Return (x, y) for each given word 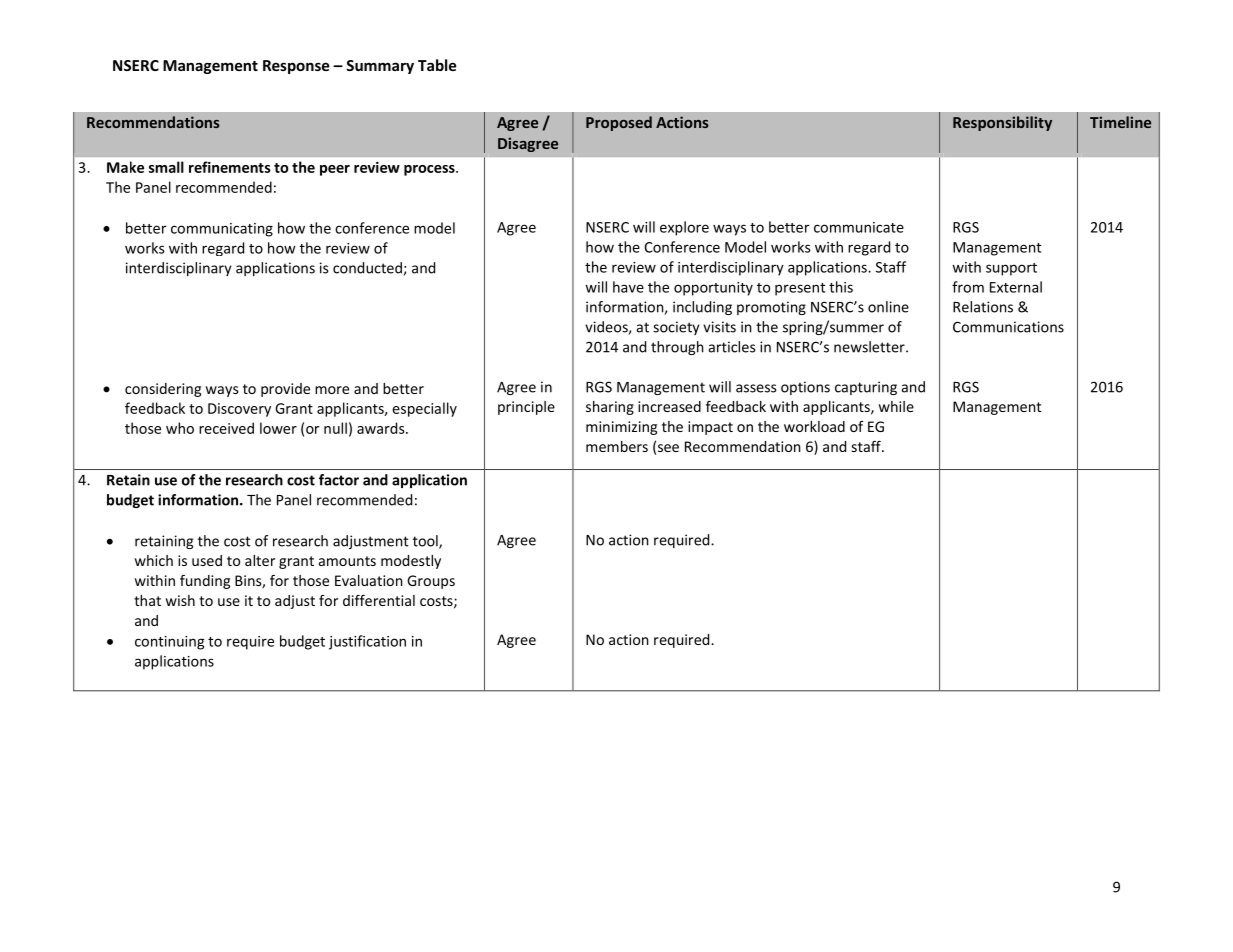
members (617, 446)
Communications (1008, 327)
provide (285, 390)
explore (684, 228)
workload (814, 426)
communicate (859, 227)
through (677, 348)
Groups (431, 582)
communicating (222, 230)
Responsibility (1002, 123)
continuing (170, 643)
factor (339, 480)
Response (296, 67)
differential (379, 600)
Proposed (619, 123)
